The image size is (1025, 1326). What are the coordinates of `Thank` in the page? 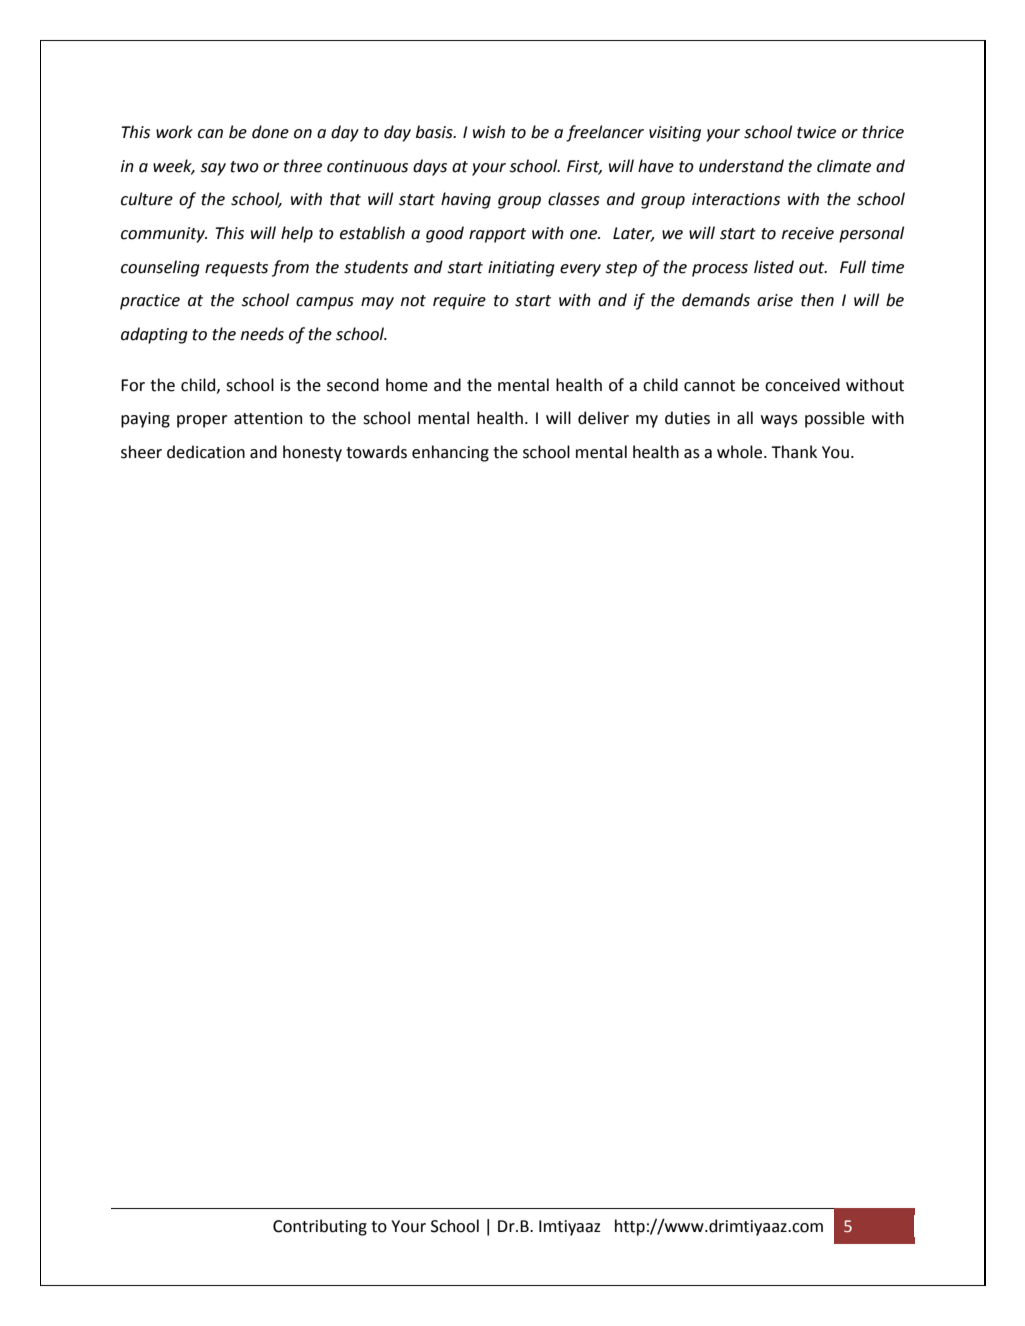 It's located at (794, 452).
